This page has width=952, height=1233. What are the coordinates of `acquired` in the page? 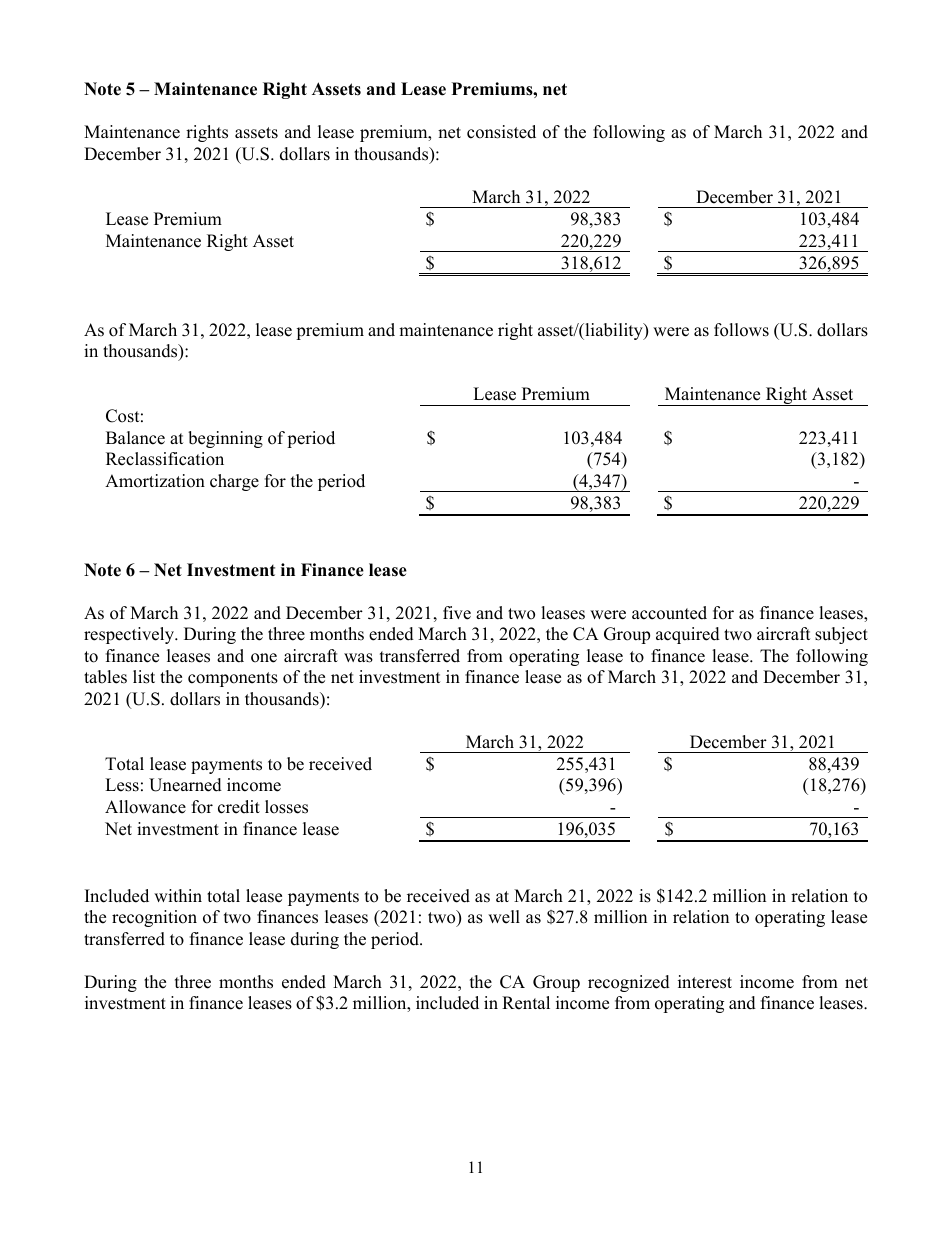 It's located at (688, 635).
